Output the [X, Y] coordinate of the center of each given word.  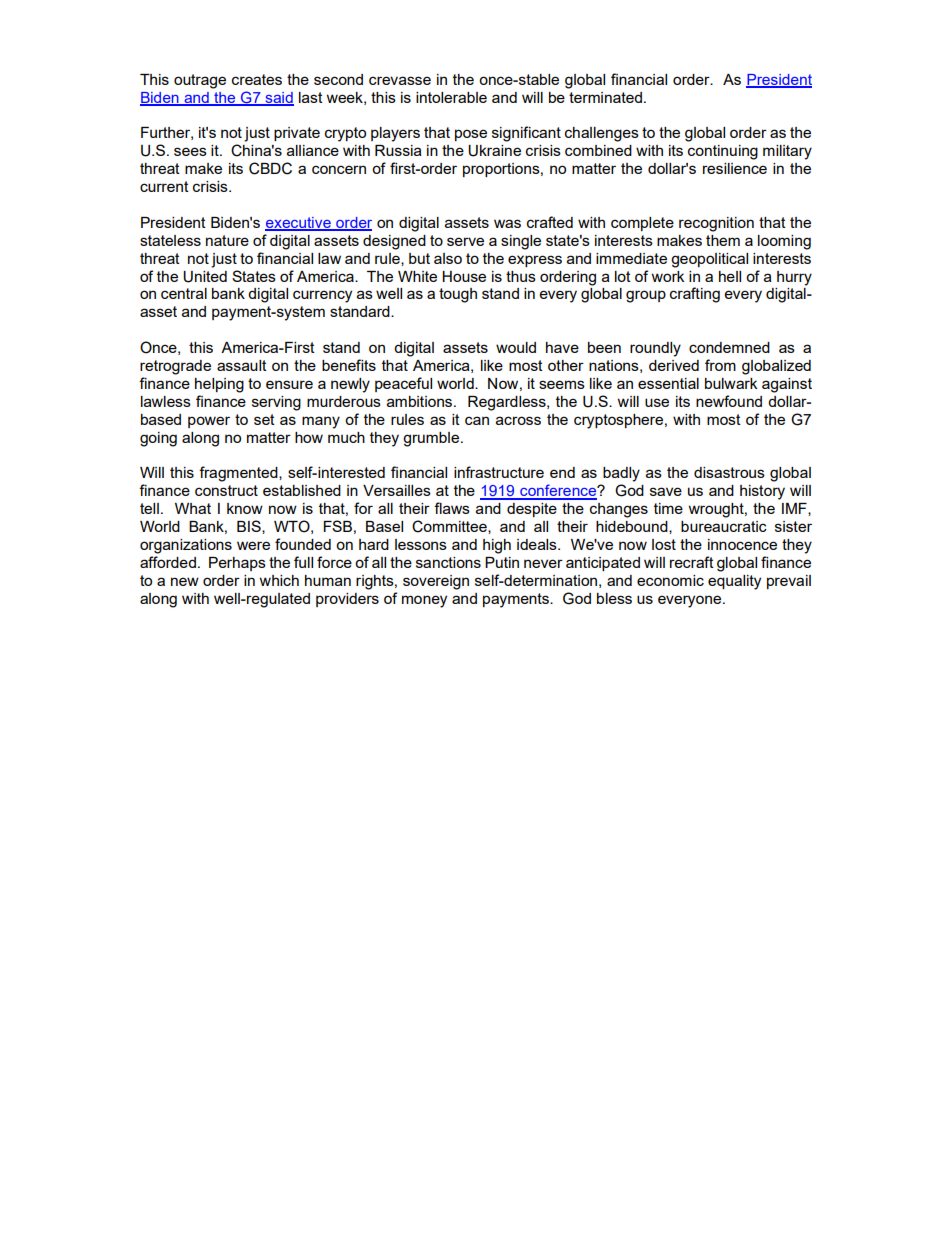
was [507, 223]
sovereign [436, 582]
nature [227, 240]
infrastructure [499, 472]
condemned [729, 347]
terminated [605, 97]
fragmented [239, 474]
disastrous [729, 472]
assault [242, 365]
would [516, 347]
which [279, 580]
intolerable [451, 97]
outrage [200, 81]
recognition [716, 224]
